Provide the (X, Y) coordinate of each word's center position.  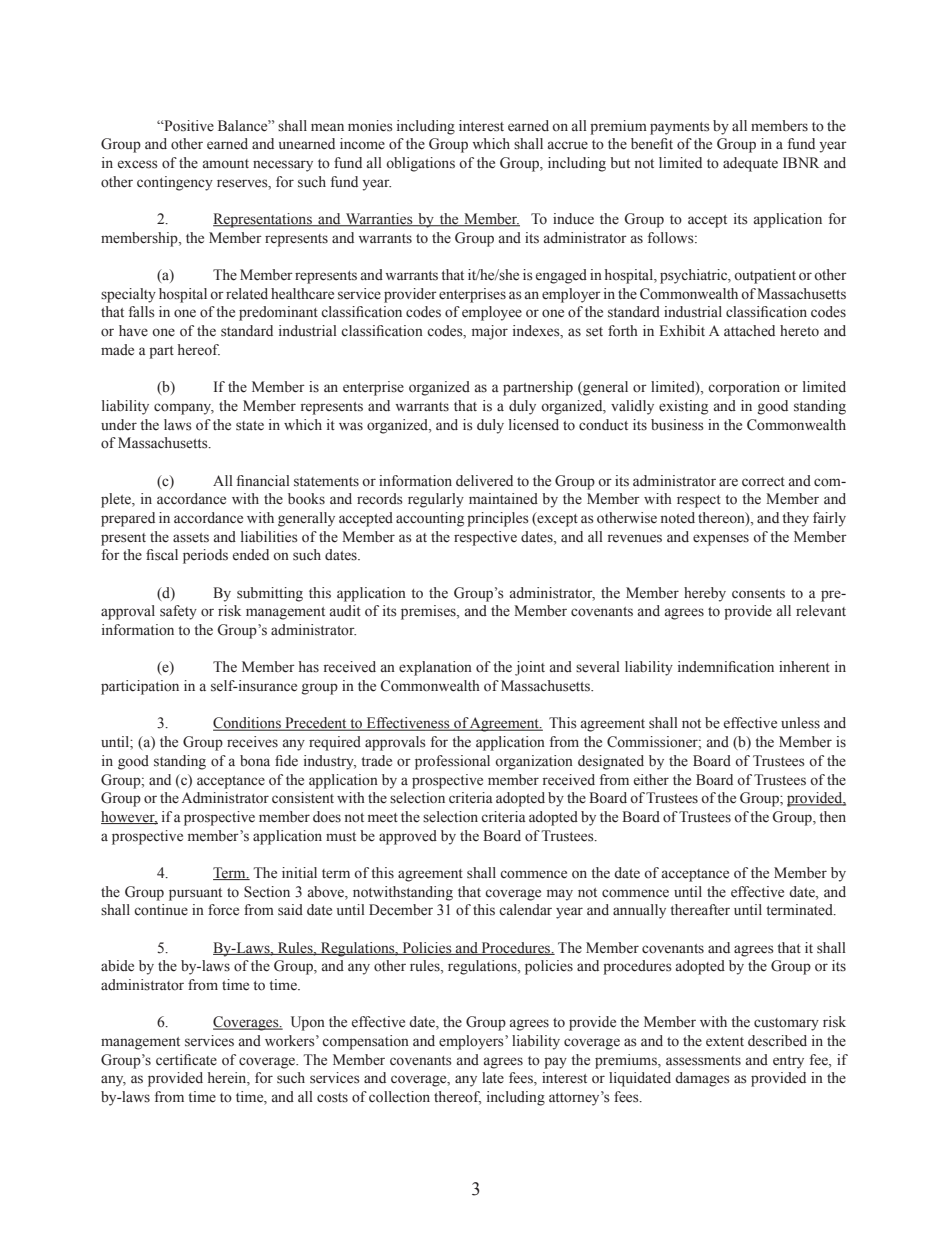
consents (758, 594)
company (184, 409)
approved (408, 837)
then (832, 816)
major (490, 332)
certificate (186, 1060)
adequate (750, 164)
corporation (744, 388)
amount (226, 164)
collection (399, 1097)
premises (429, 612)
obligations (420, 164)
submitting (270, 594)
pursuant (195, 894)
